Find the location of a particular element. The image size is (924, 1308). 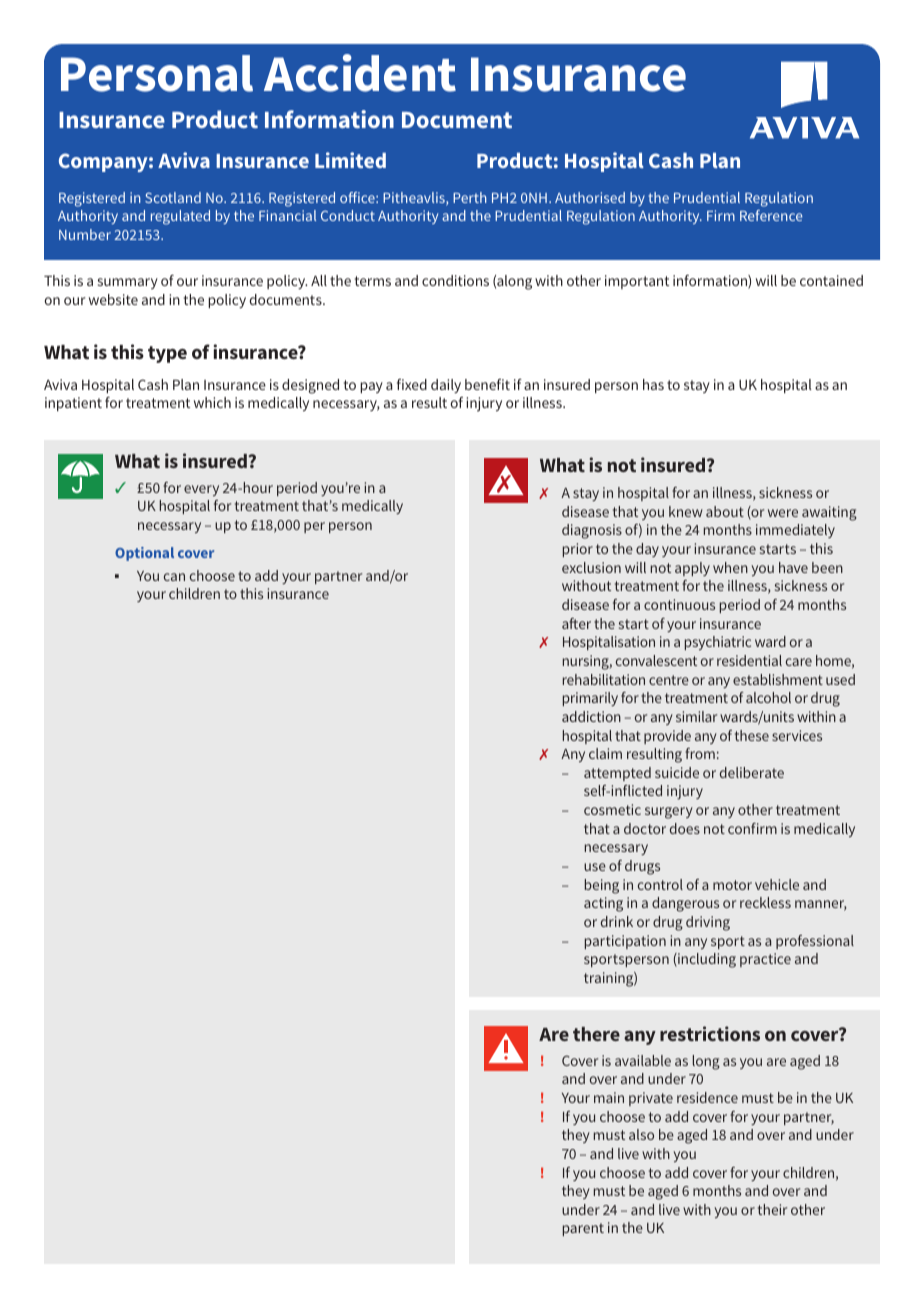

reckless is located at coordinates (765, 902).
